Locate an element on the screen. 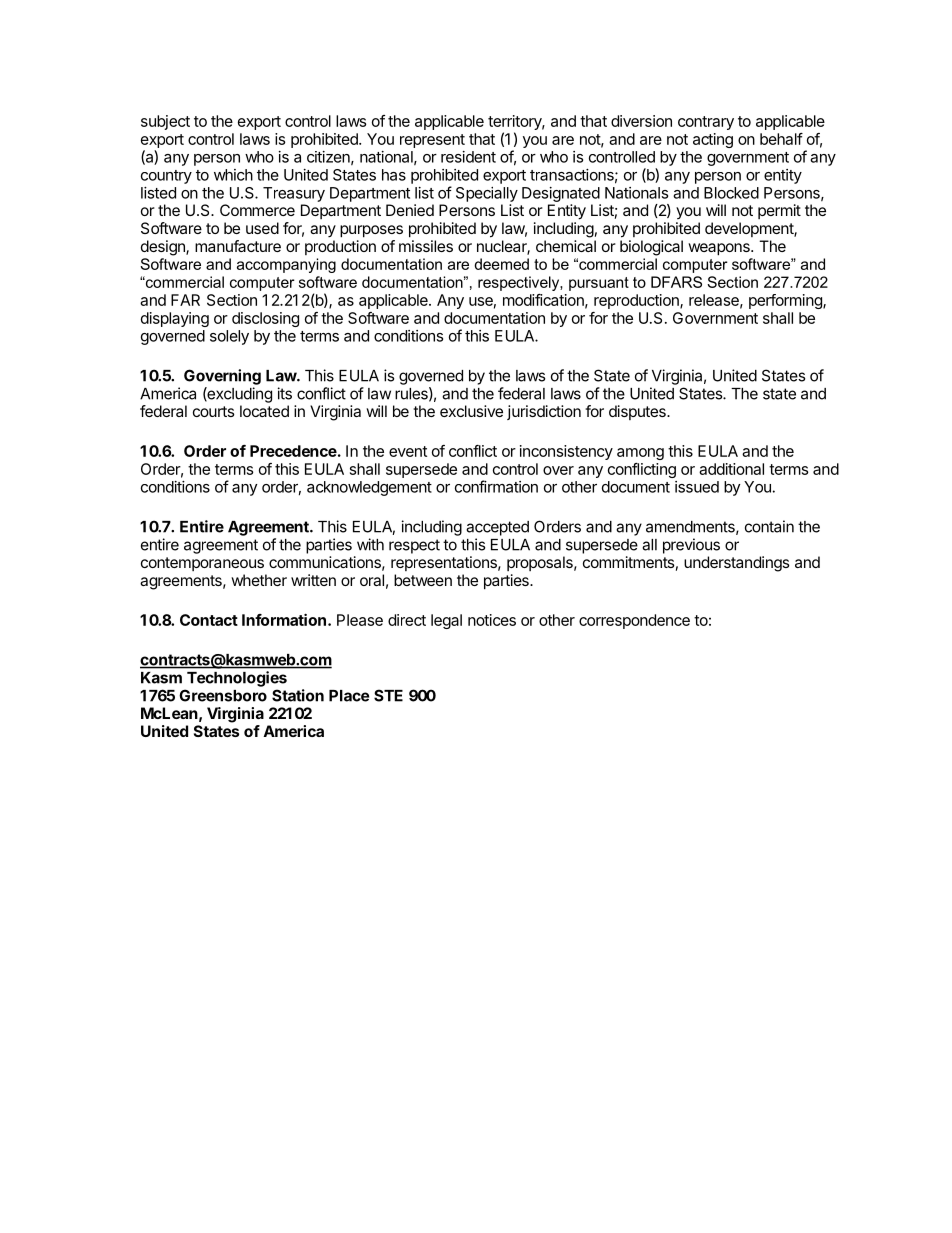  acting is located at coordinates (713, 140).
